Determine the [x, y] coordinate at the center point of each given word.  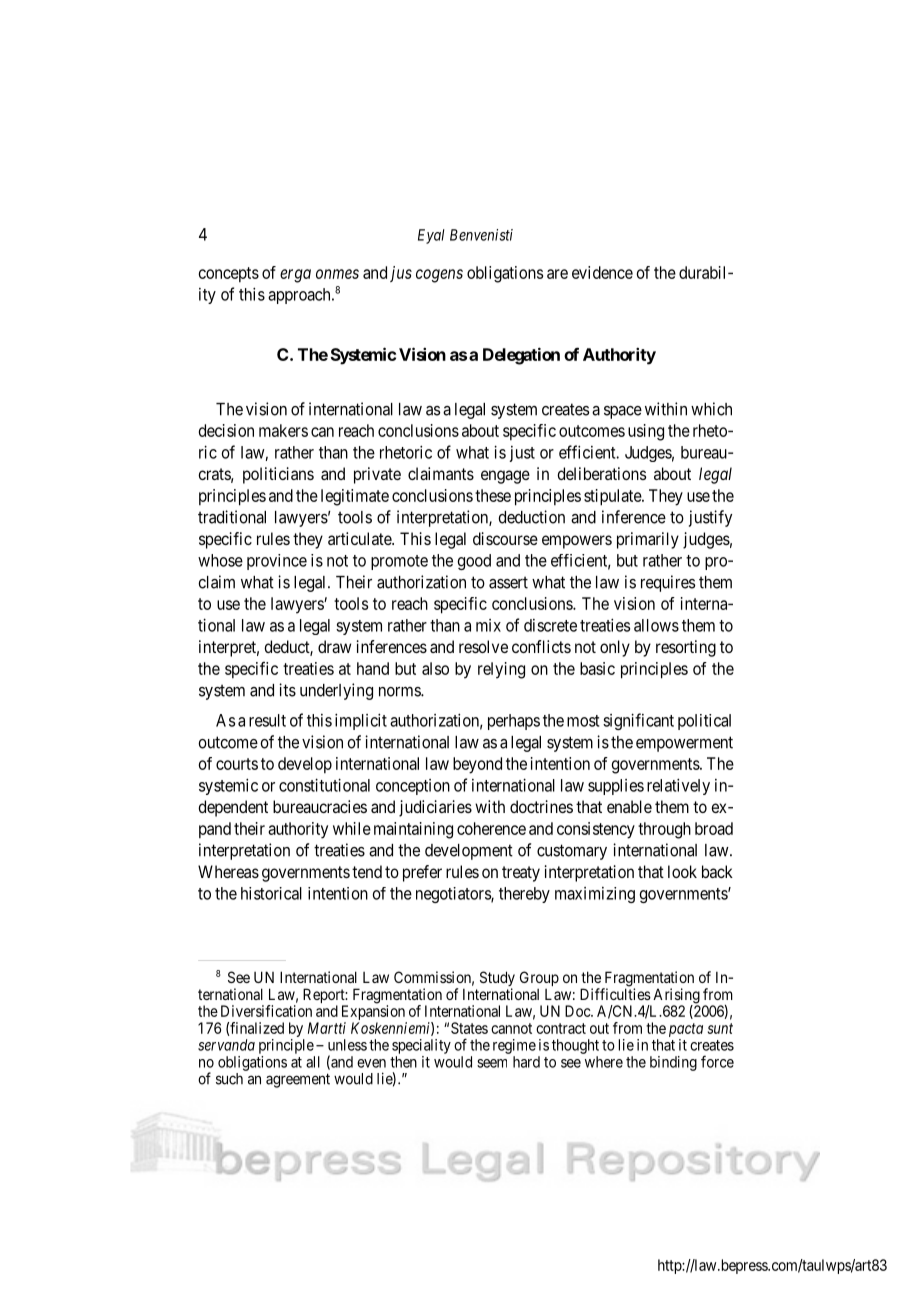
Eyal [431, 236]
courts [237, 764]
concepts [229, 275]
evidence [602, 272]
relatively [678, 786]
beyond [477, 765]
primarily [648, 540]
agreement [298, 1080]
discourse [505, 538]
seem [492, 1063]
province [277, 562]
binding [673, 1063]
